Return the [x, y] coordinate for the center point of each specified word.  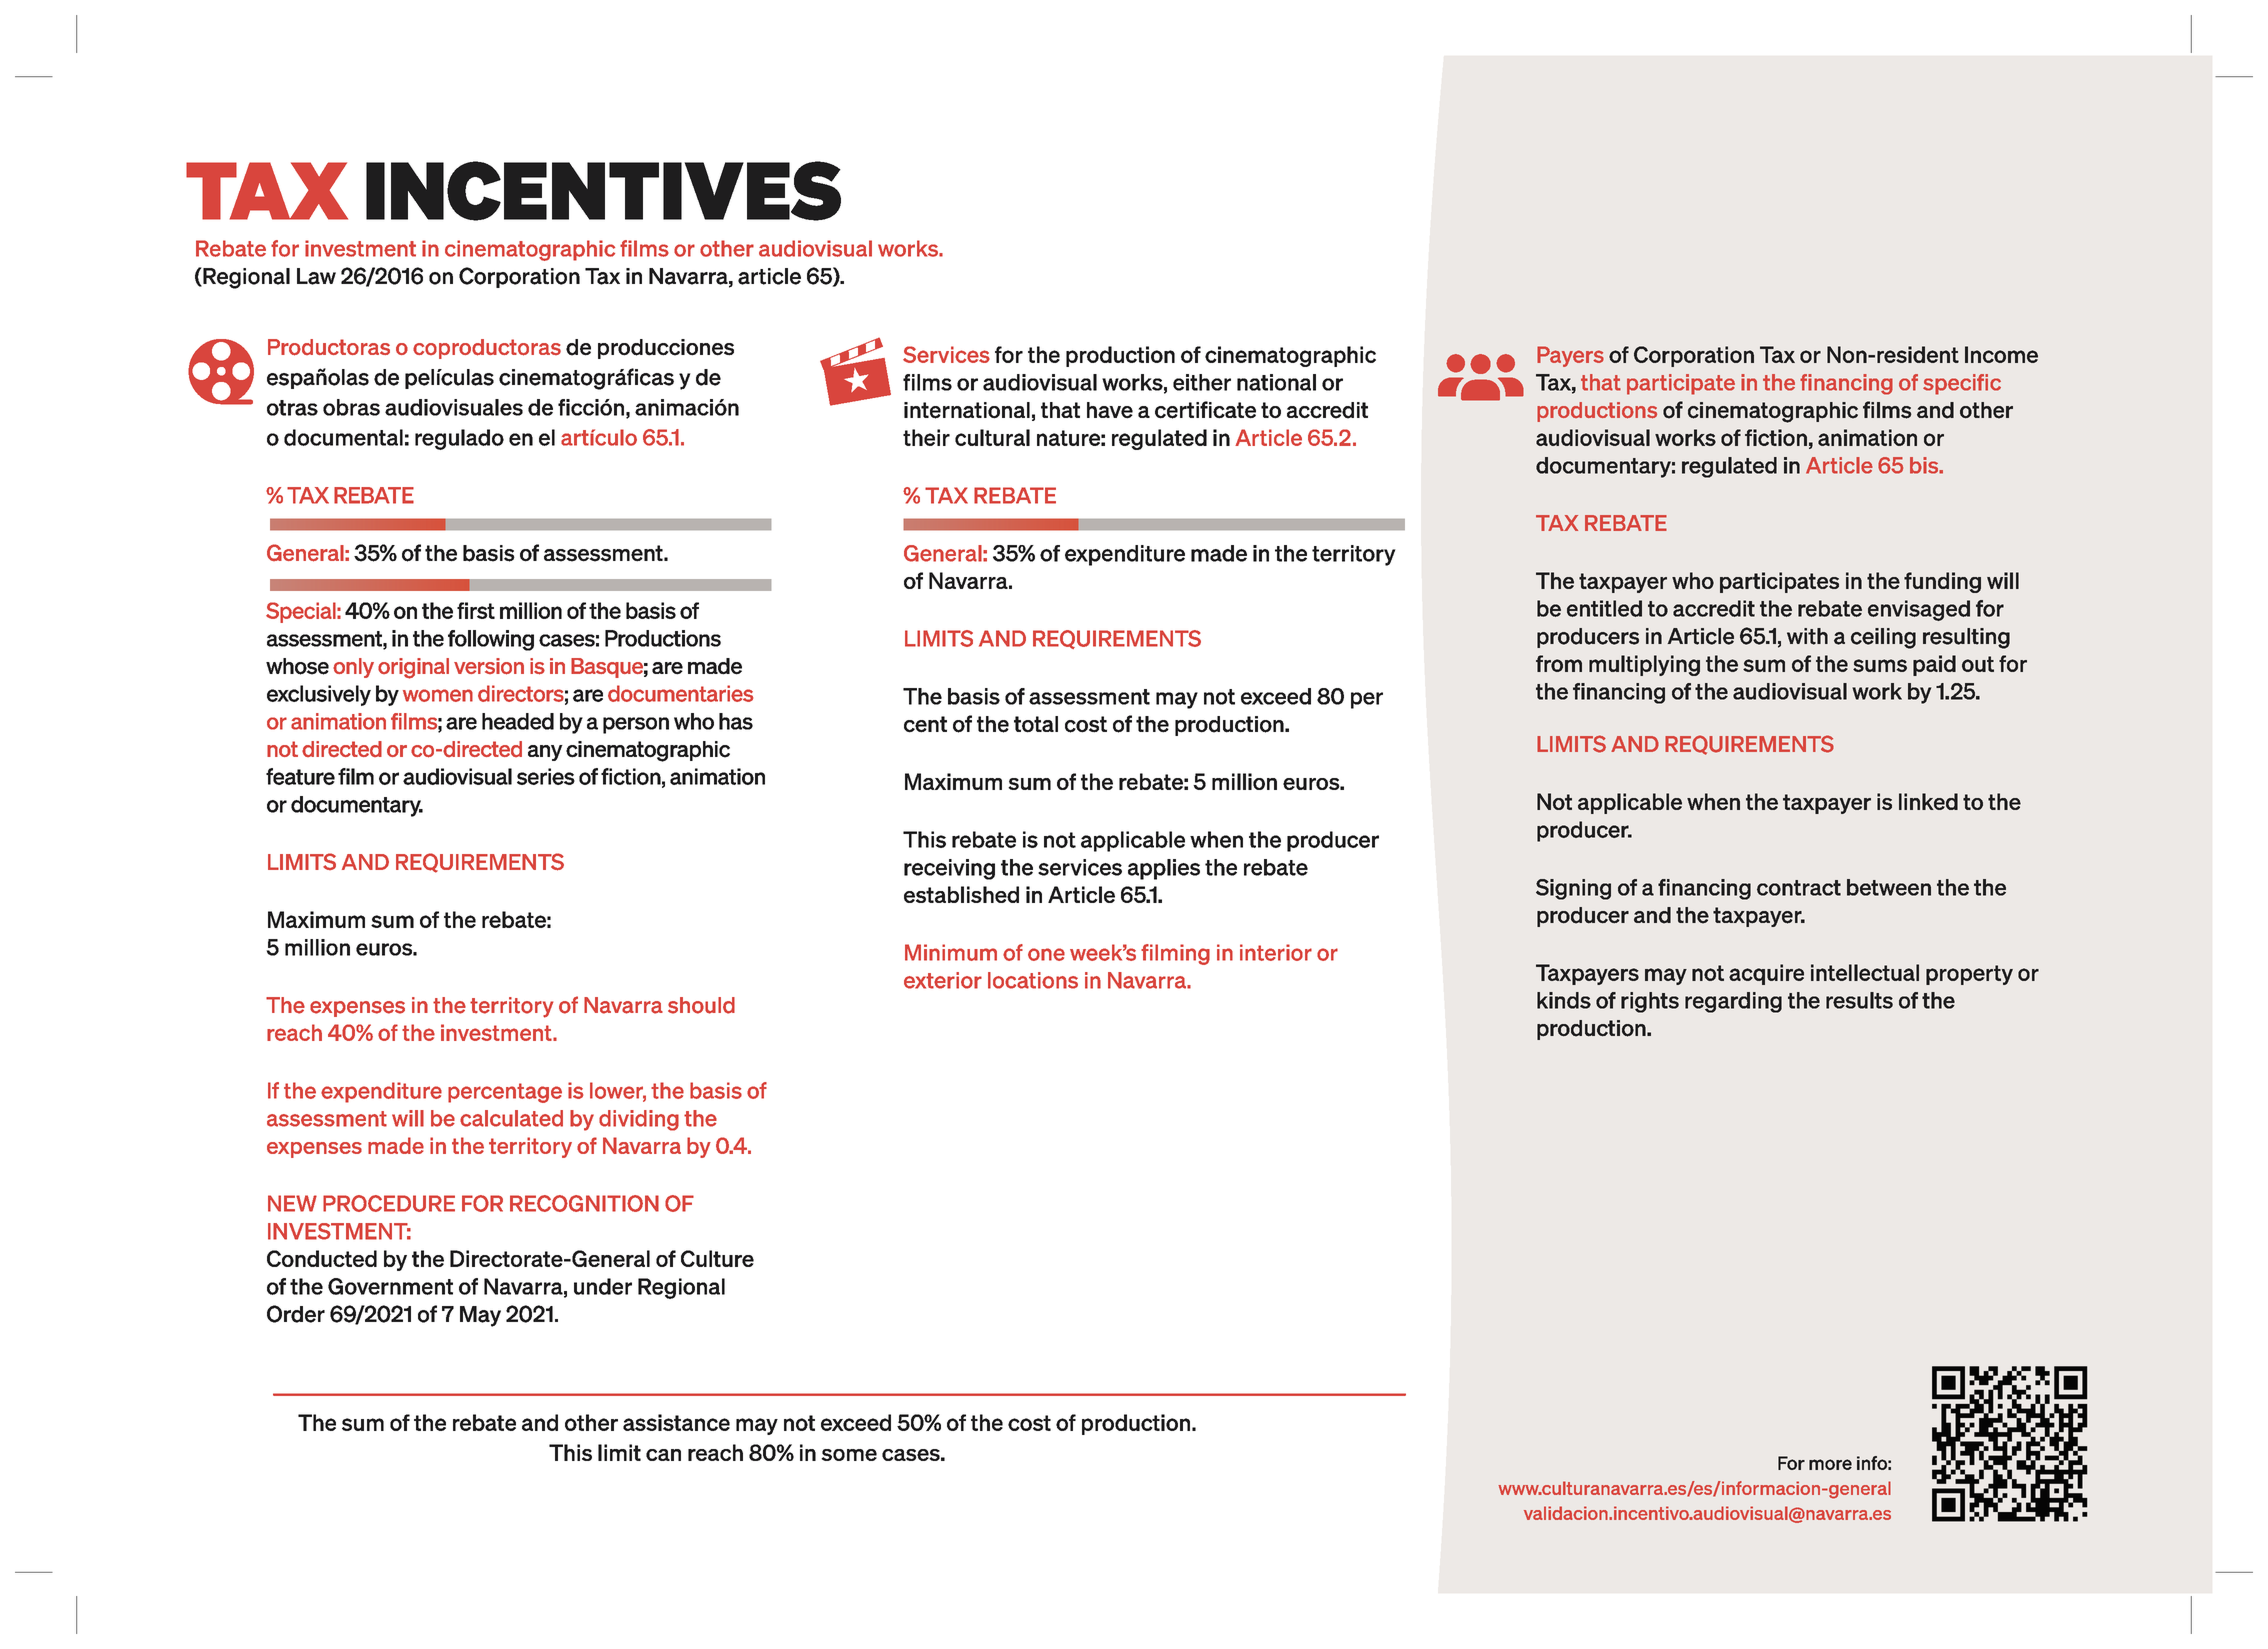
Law [316, 276]
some [849, 1455]
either [1202, 382]
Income [2001, 354]
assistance [676, 1422]
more [1830, 1464]
